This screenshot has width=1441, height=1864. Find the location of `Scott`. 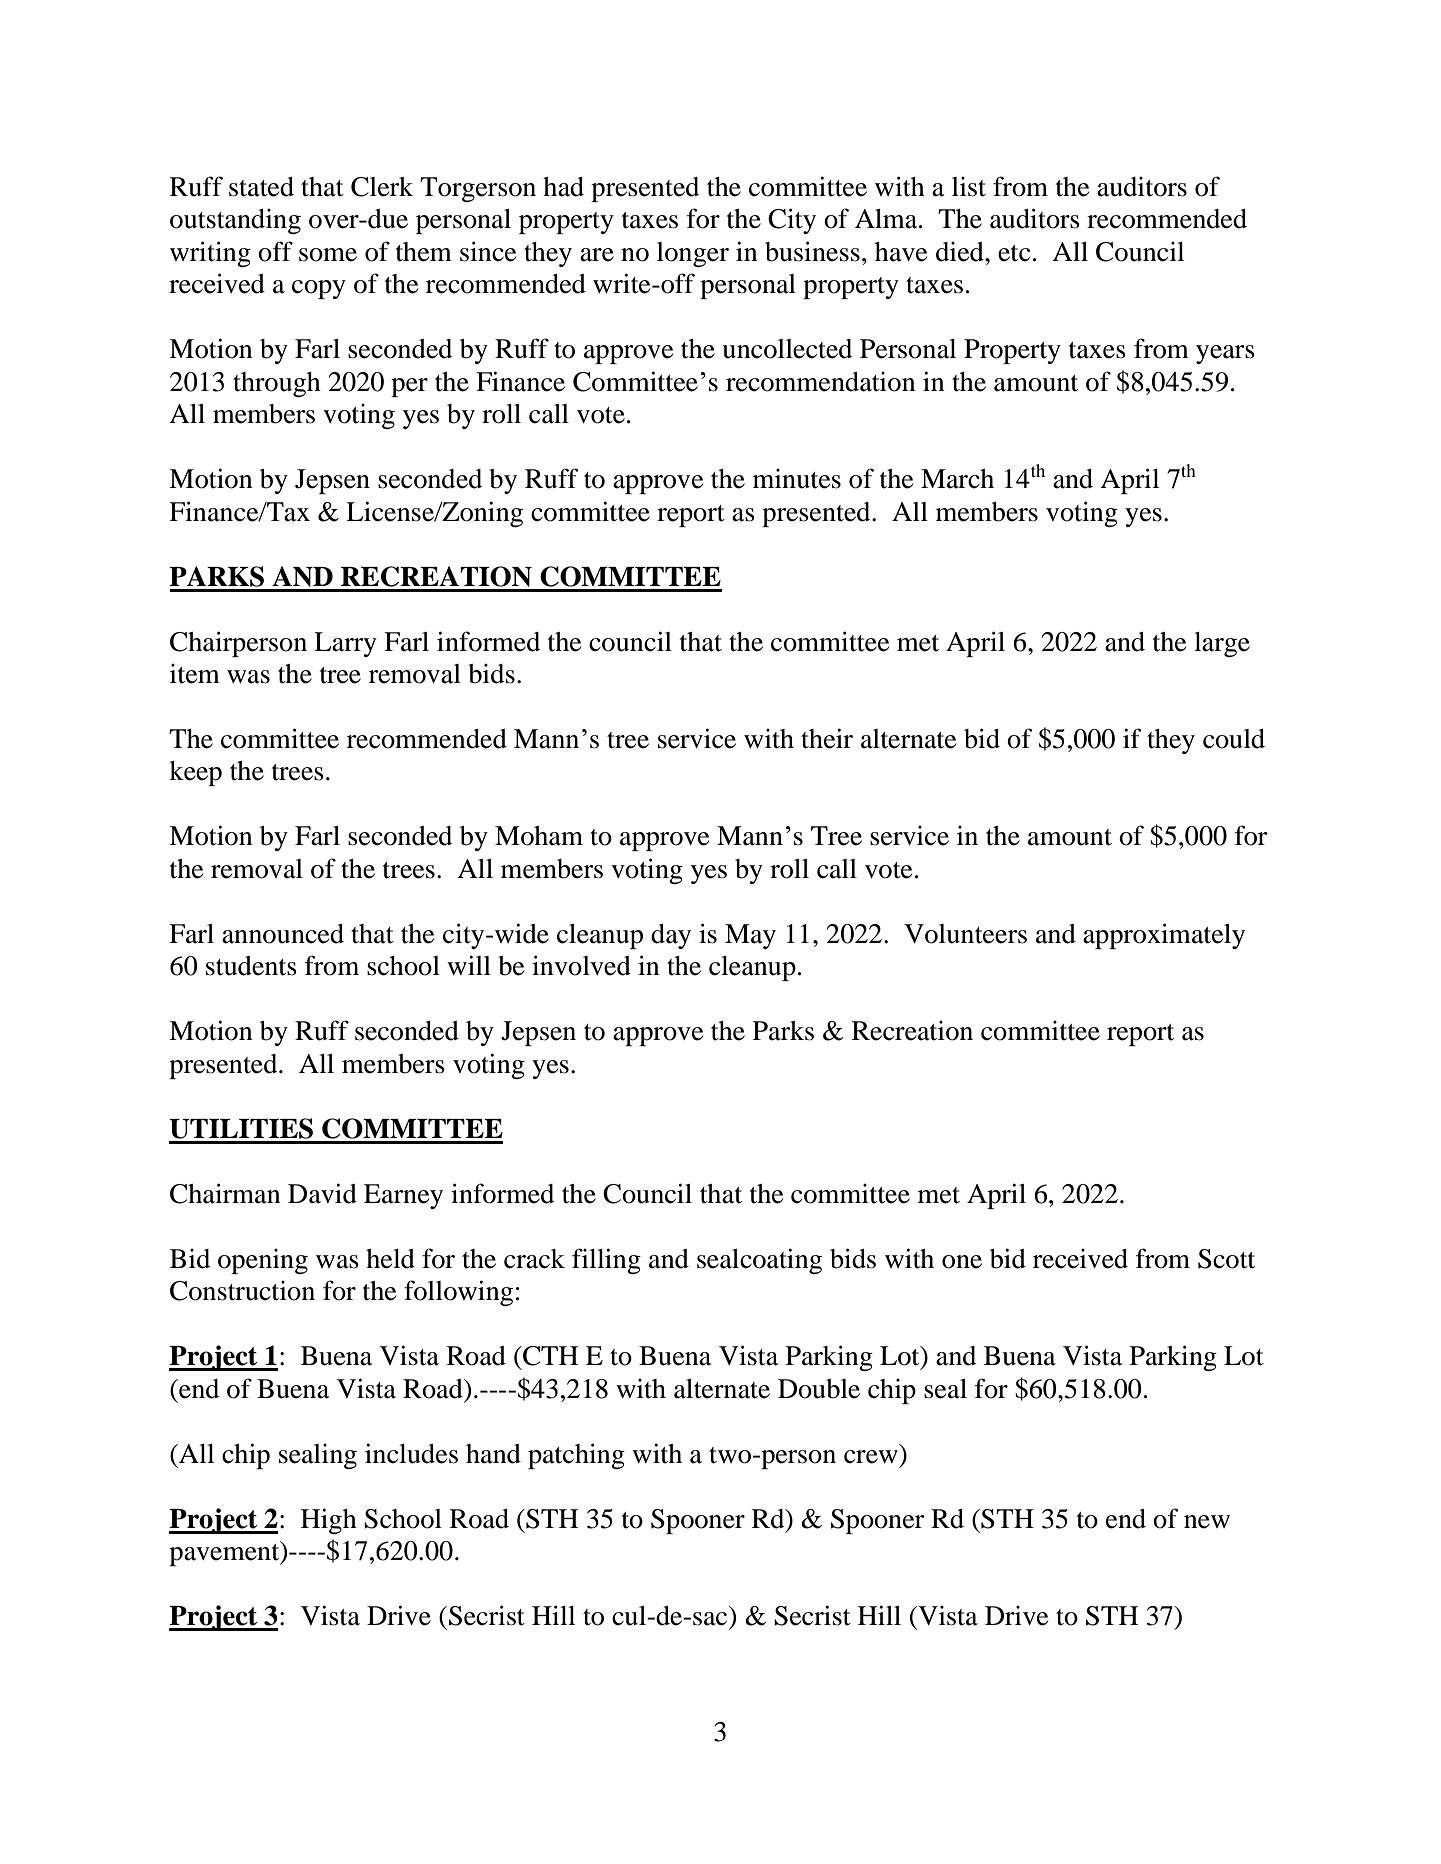

Scott is located at coordinates (1226, 1259).
